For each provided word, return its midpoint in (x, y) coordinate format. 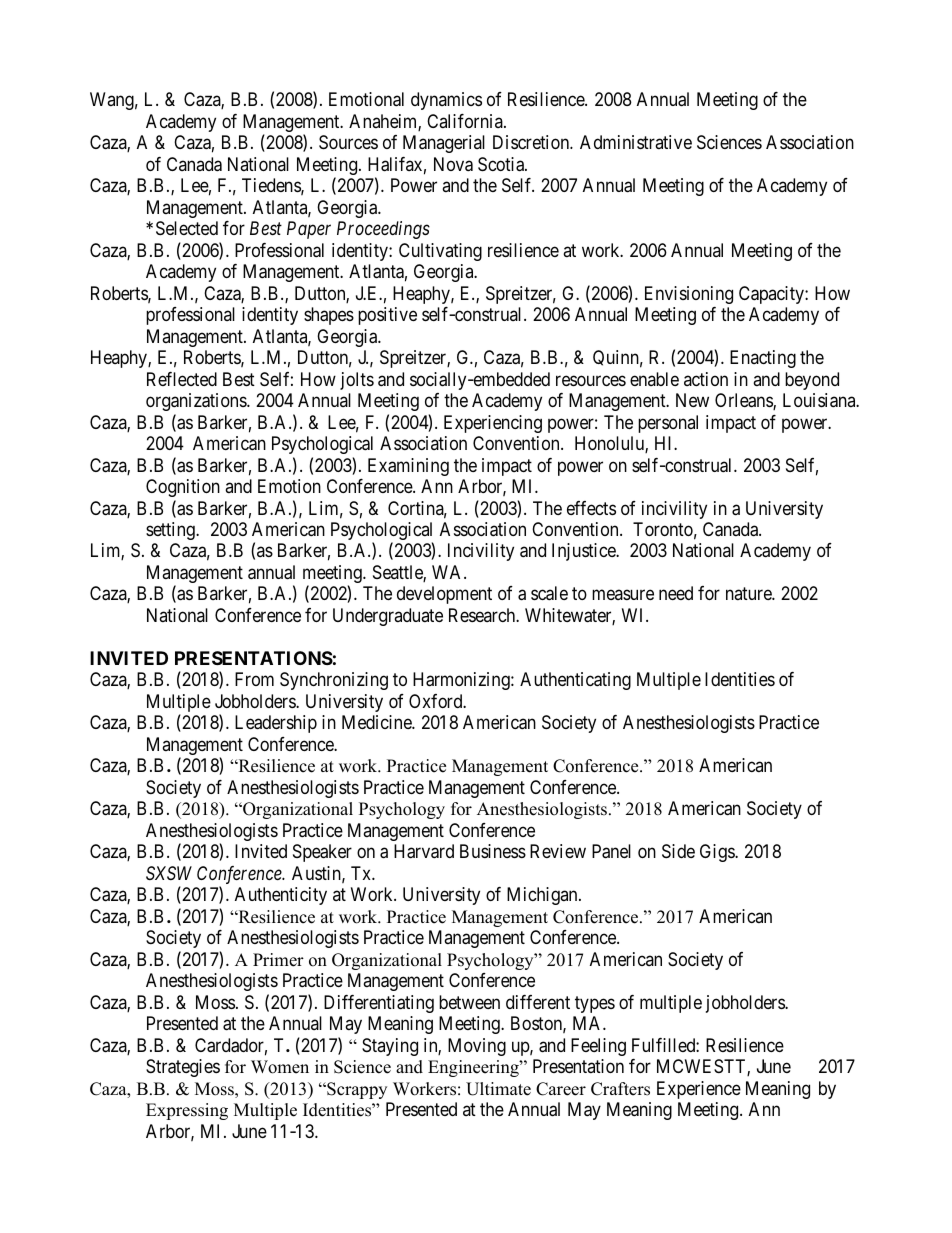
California (466, 121)
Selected (187, 228)
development (444, 595)
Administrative (636, 142)
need (676, 593)
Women (280, 1067)
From (254, 679)
